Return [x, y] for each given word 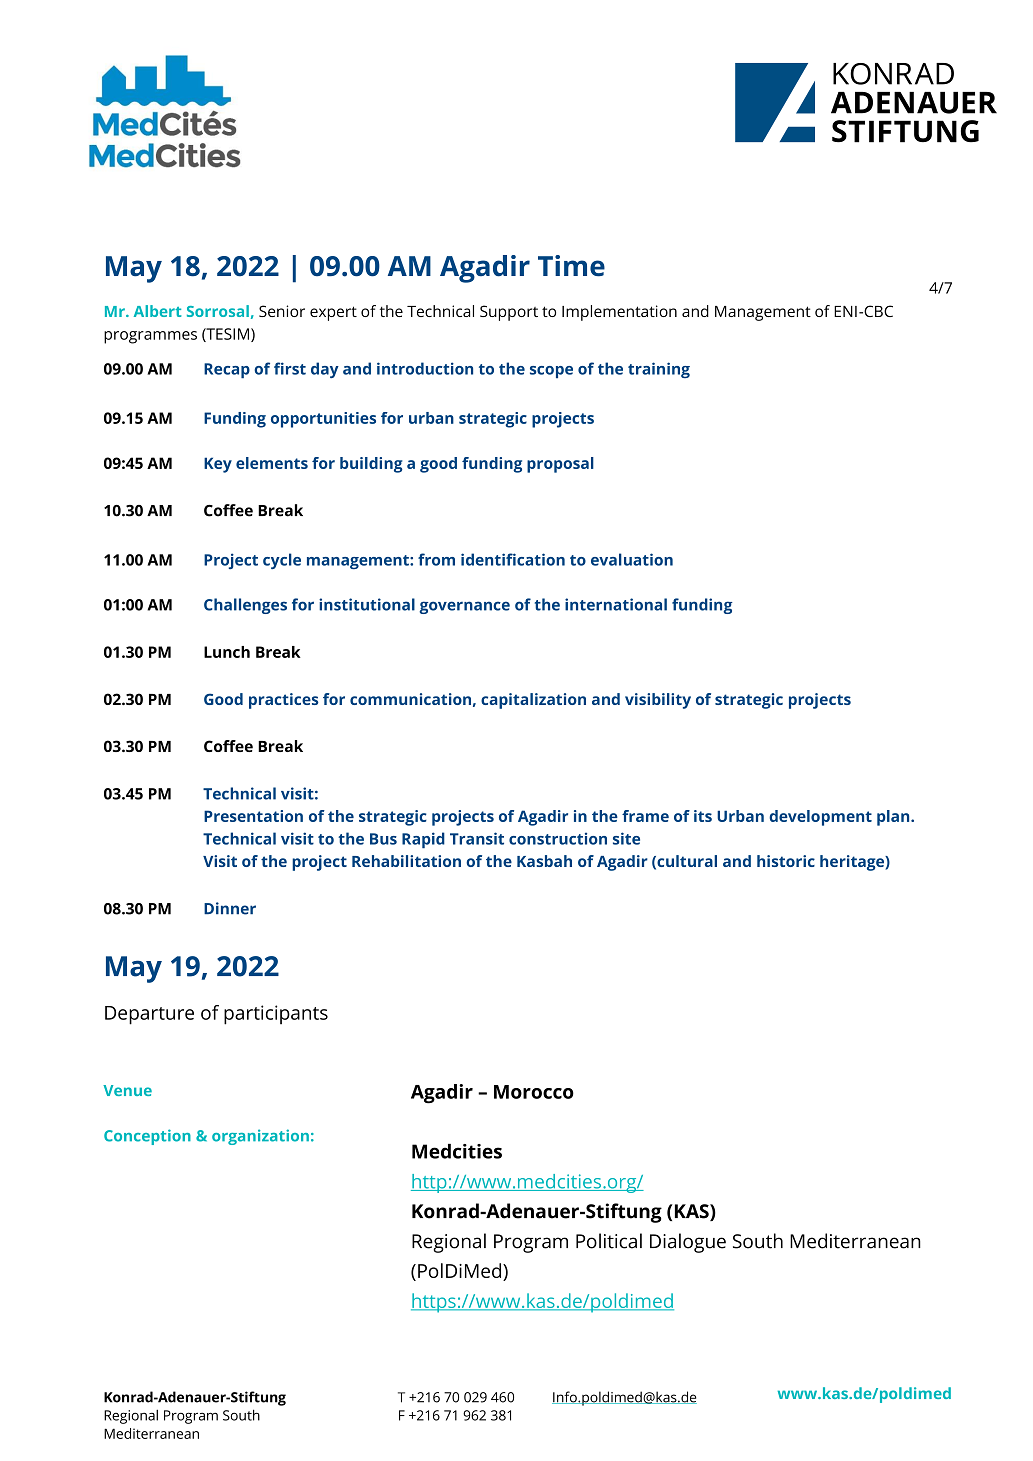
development [820, 818]
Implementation [619, 313]
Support [509, 313]
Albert [157, 311]
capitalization [533, 701]
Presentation [253, 816]
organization [260, 1137]
